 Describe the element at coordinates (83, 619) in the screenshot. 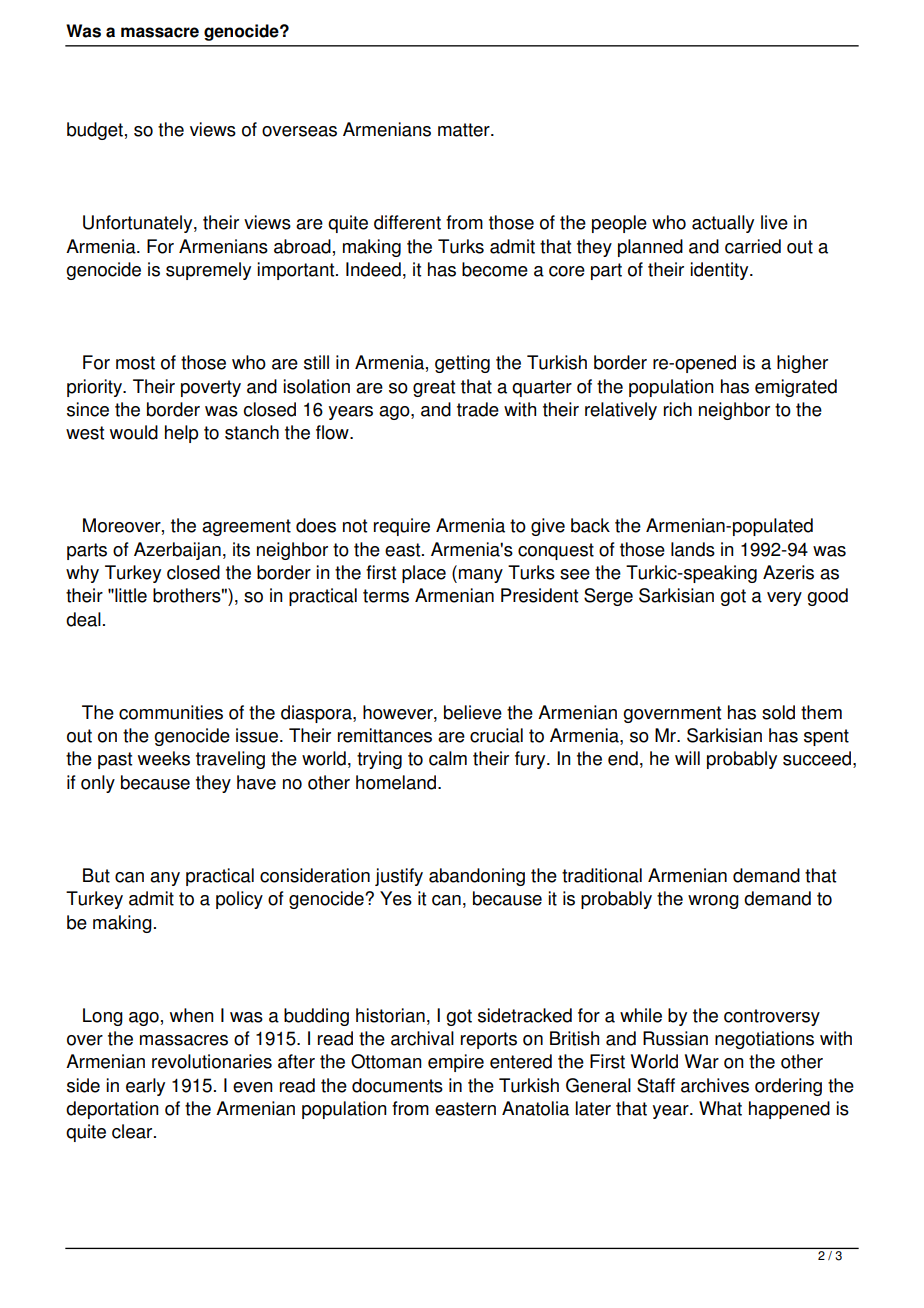

I see `deal` at that location.
